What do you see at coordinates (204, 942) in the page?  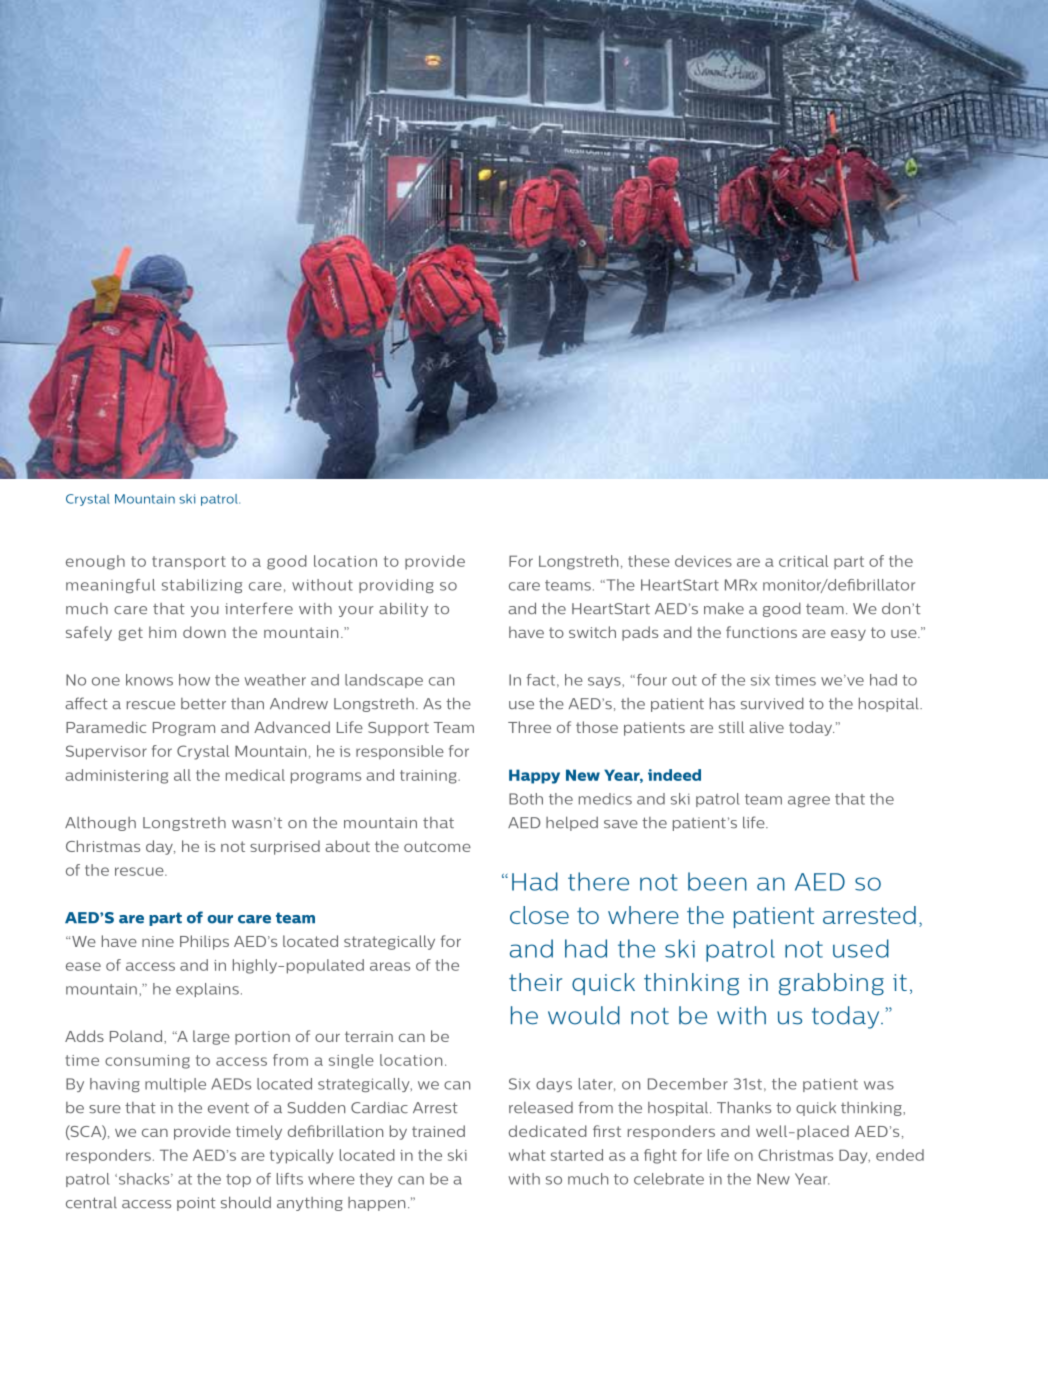 I see `Philips` at bounding box center [204, 942].
